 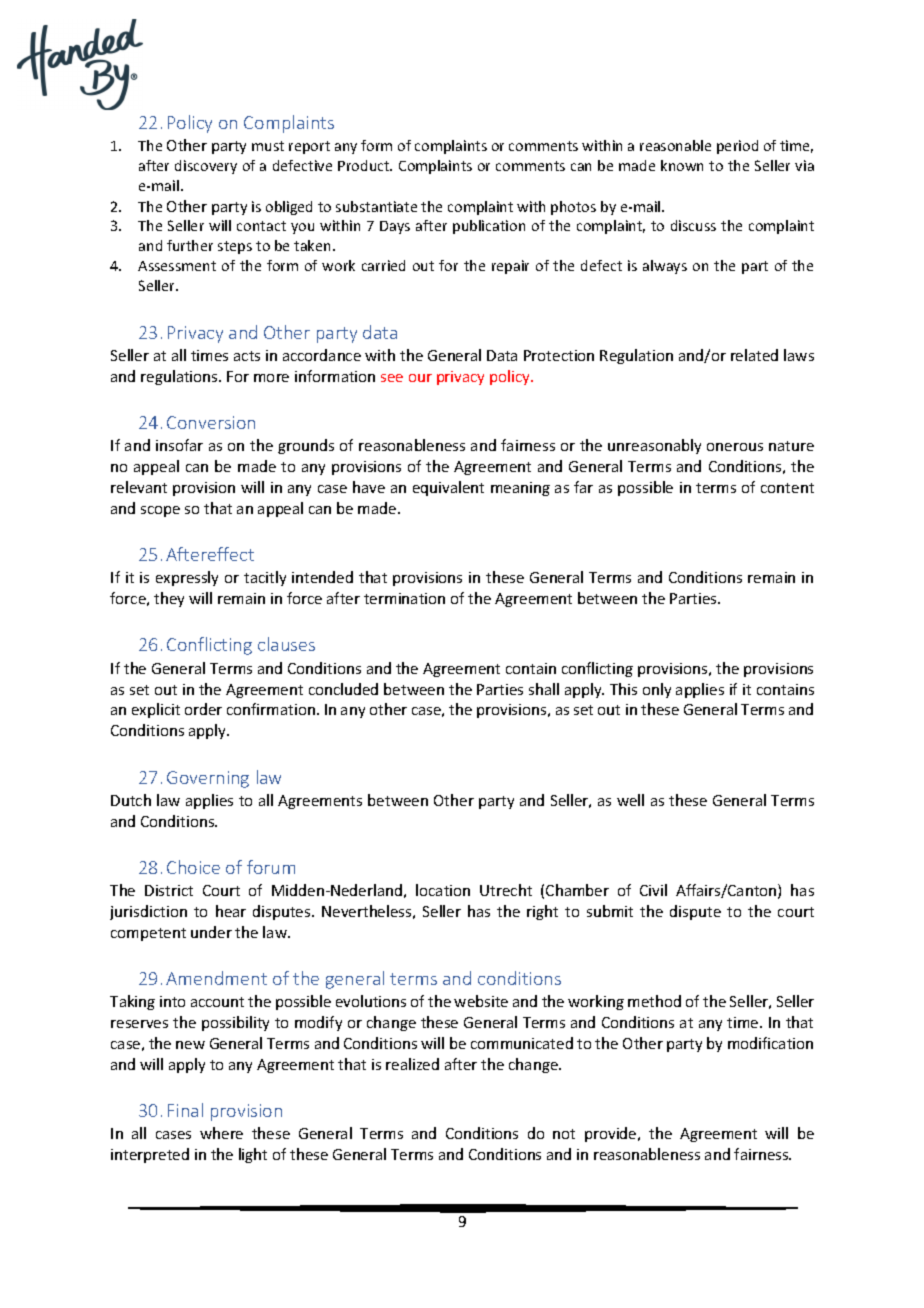 What do you see at coordinates (247, 356) in the page?
I see `acts` at bounding box center [247, 356].
